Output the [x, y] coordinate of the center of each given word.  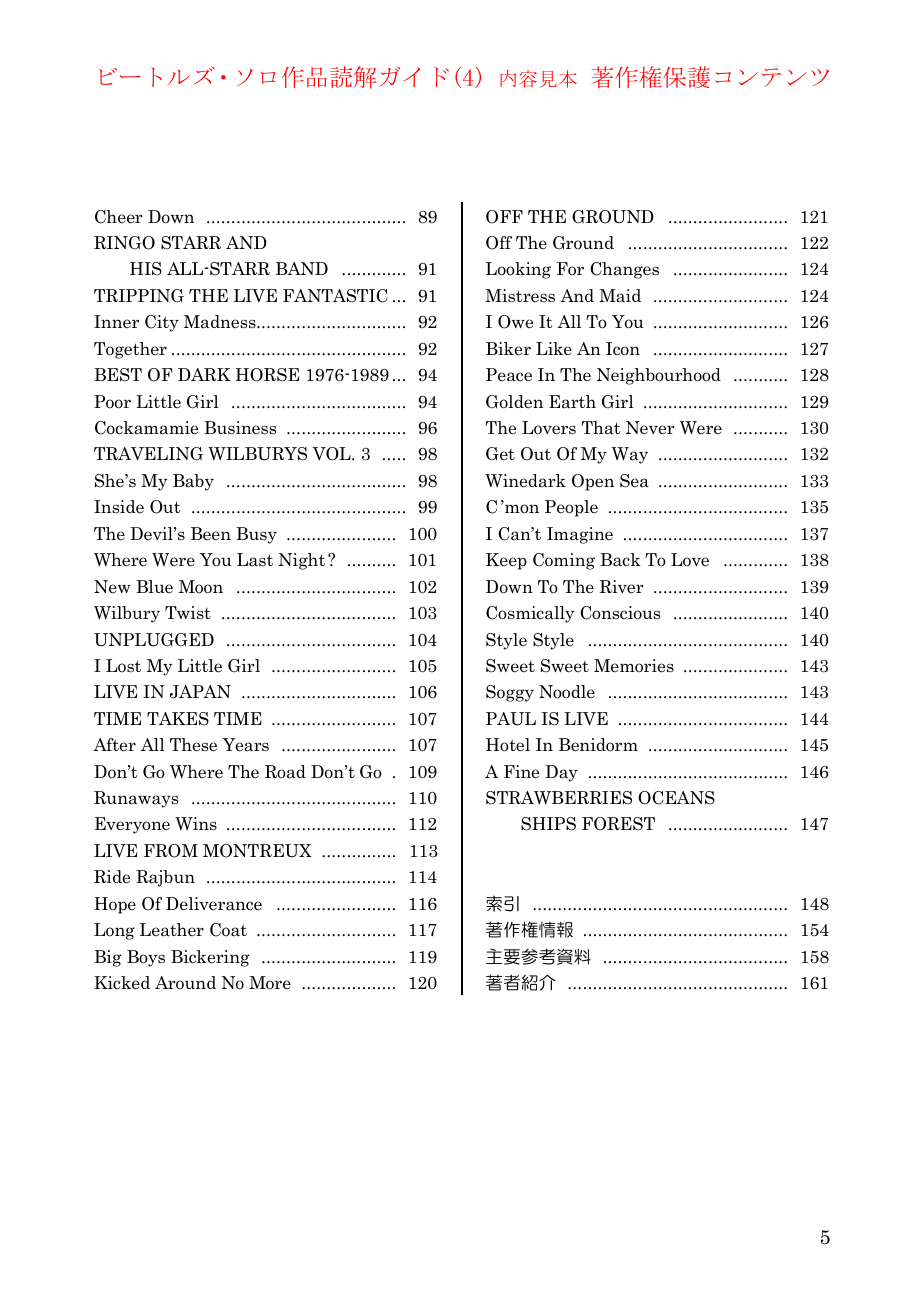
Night [302, 561]
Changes [624, 270]
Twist [188, 613]
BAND [302, 268]
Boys [146, 958]
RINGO [124, 243]
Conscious [620, 613]
